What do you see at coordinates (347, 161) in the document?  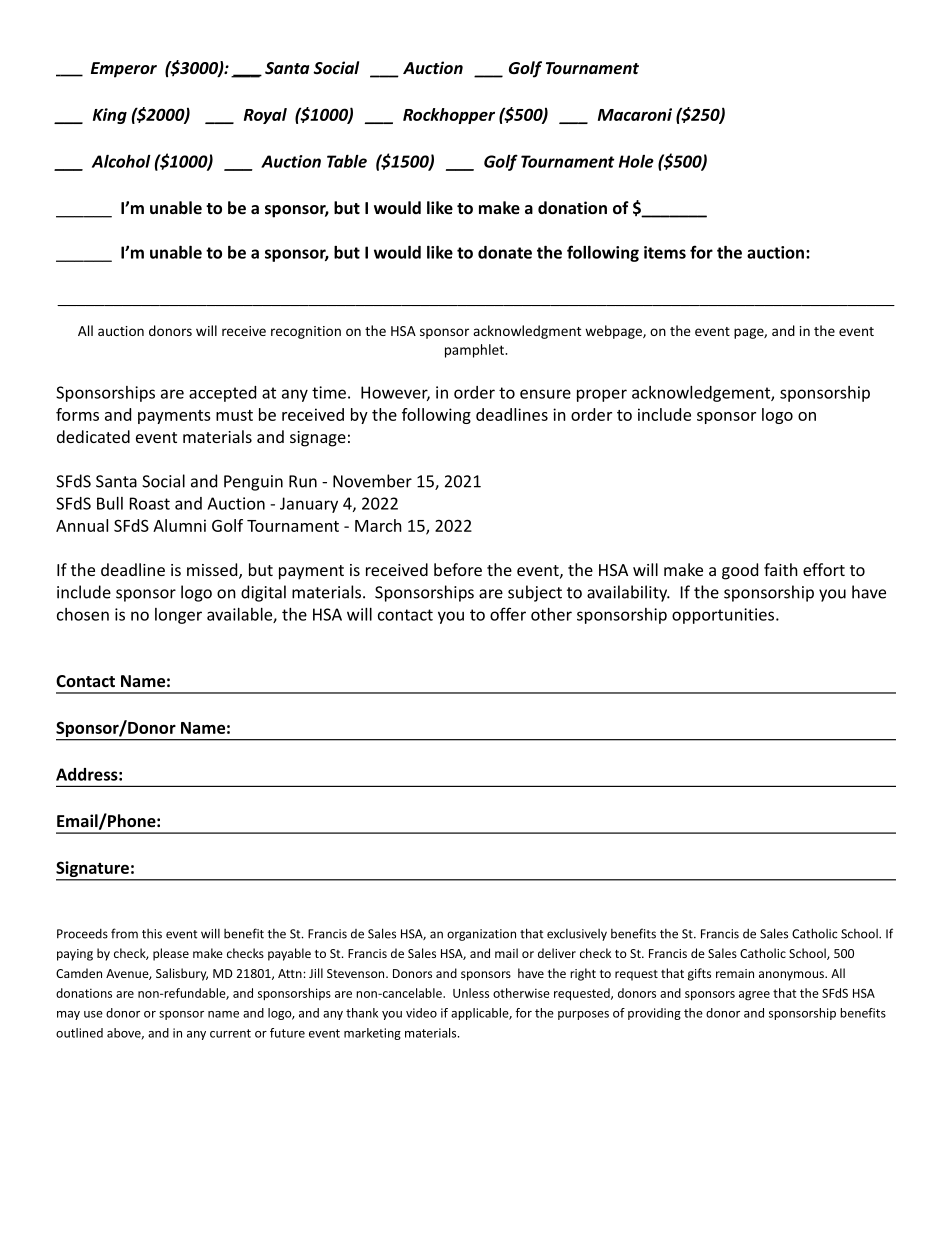 I see `Table` at bounding box center [347, 161].
